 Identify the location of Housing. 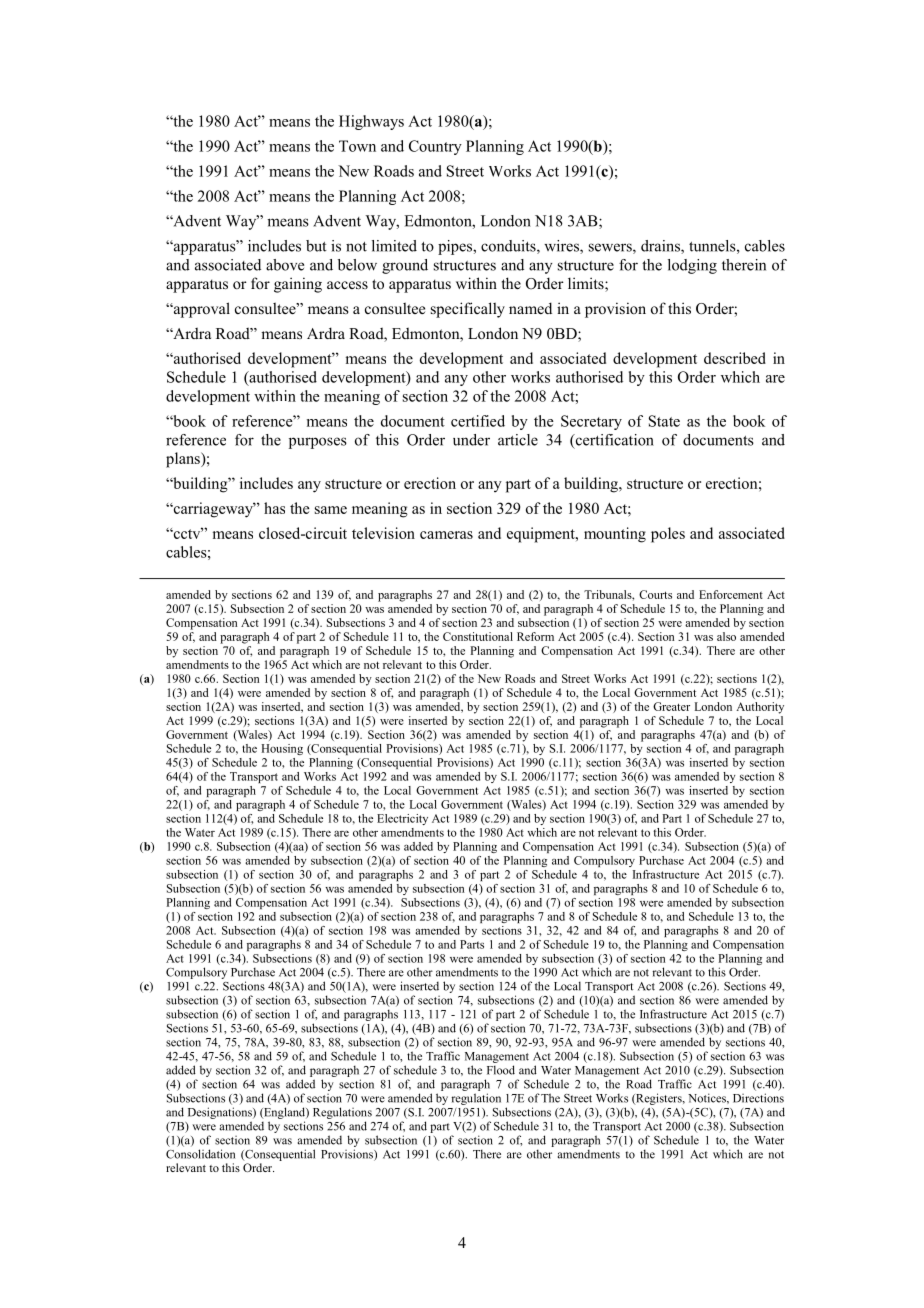
(282, 749).
